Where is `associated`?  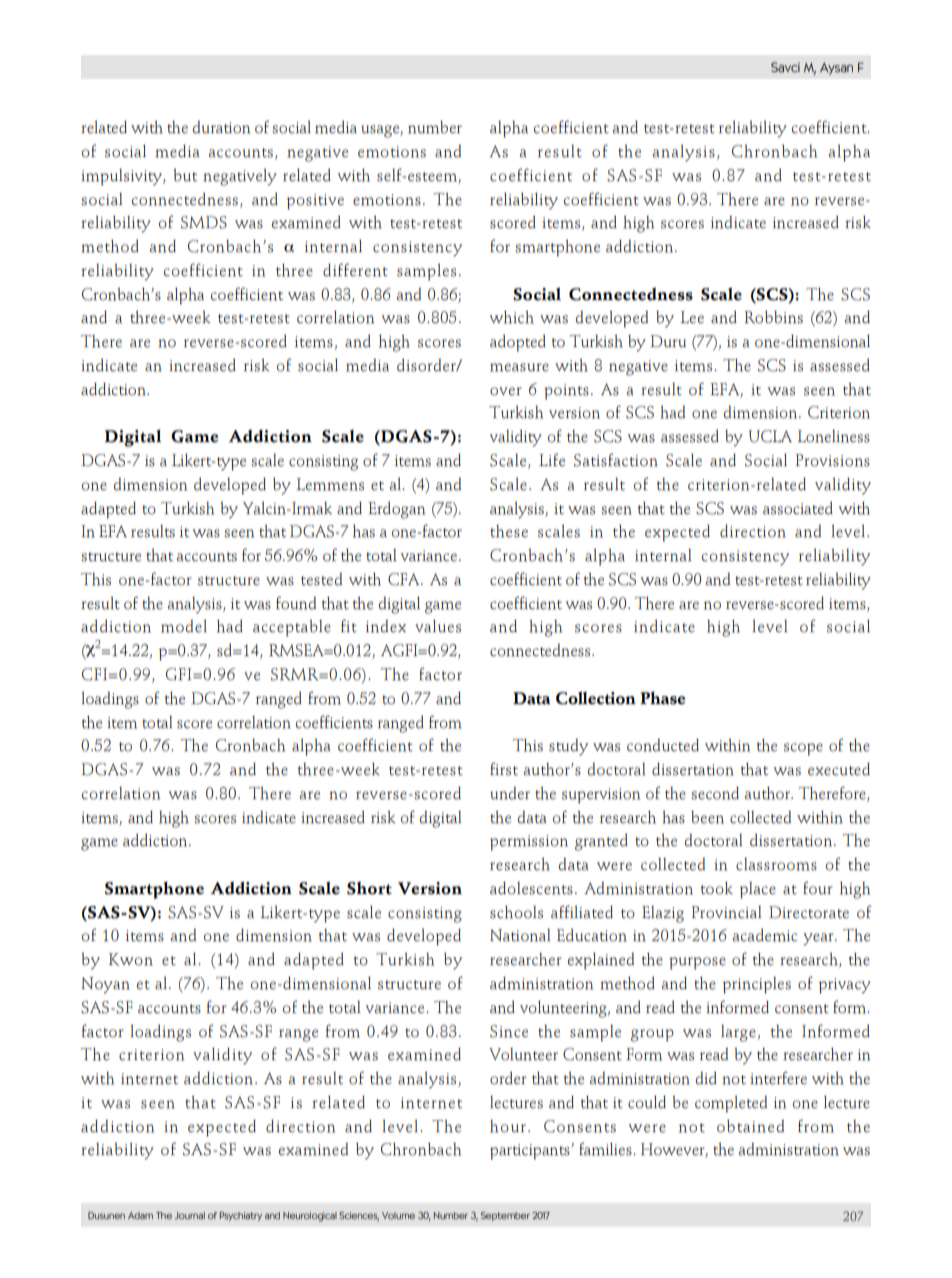
associated is located at coordinates (798, 508).
